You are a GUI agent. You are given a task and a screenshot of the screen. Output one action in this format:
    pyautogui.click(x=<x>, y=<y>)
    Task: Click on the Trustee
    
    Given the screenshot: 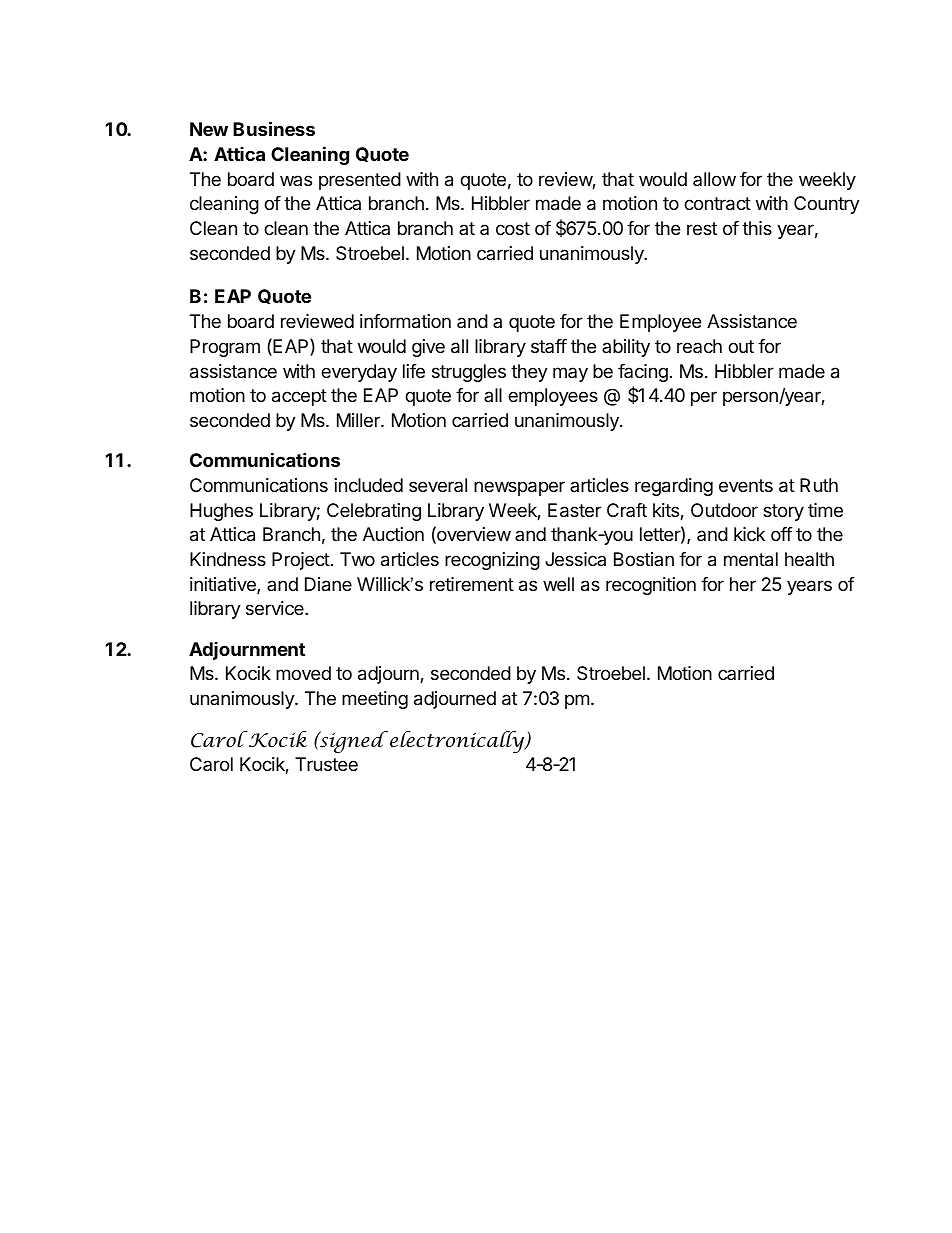 What is the action you would take?
    pyautogui.click(x=326, y=764)
